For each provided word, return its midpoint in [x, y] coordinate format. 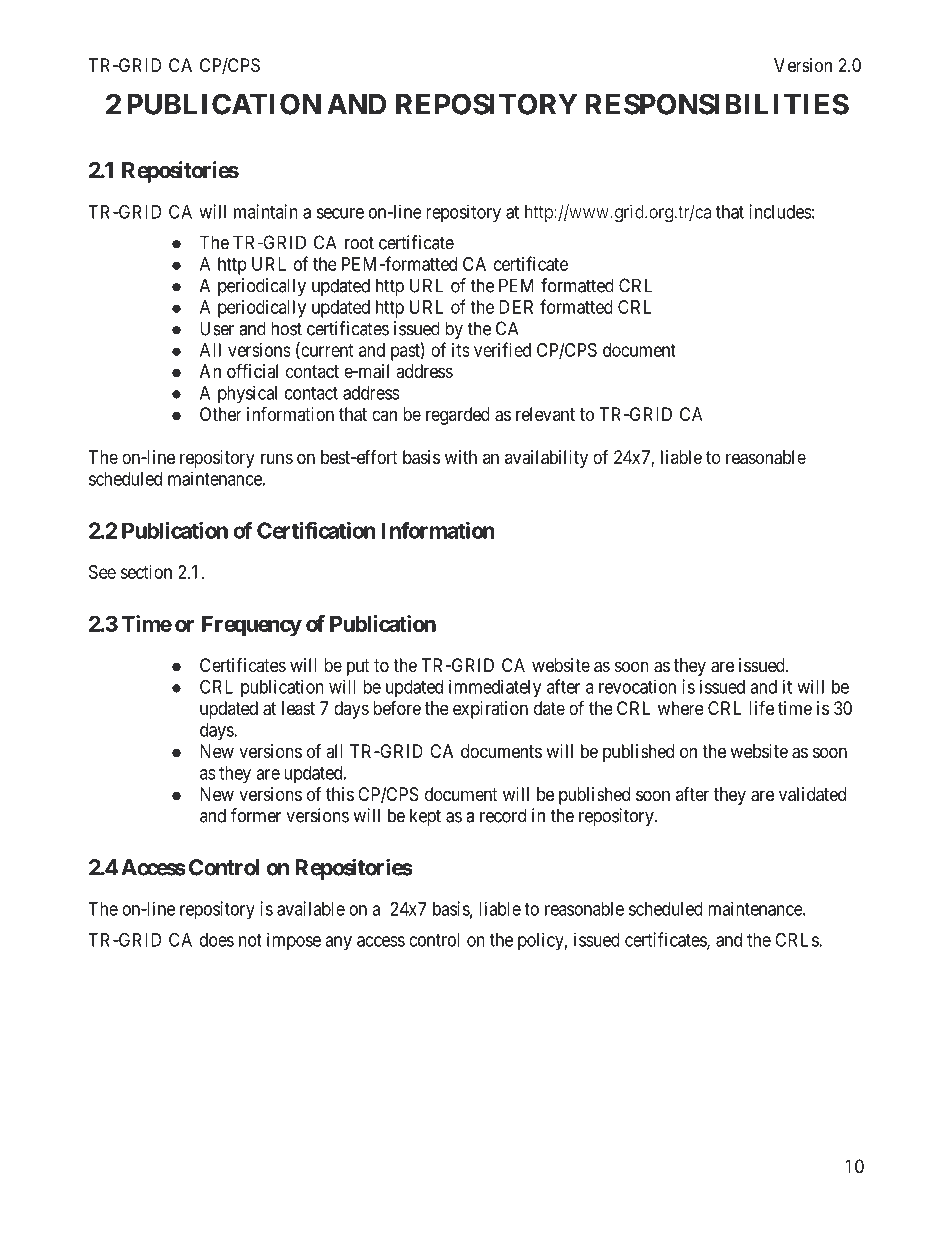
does [217, 940]
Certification [316, 530]
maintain [266, 211]
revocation [637, 686]
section [146, 572]
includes [780, 211]
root [359, 243]
